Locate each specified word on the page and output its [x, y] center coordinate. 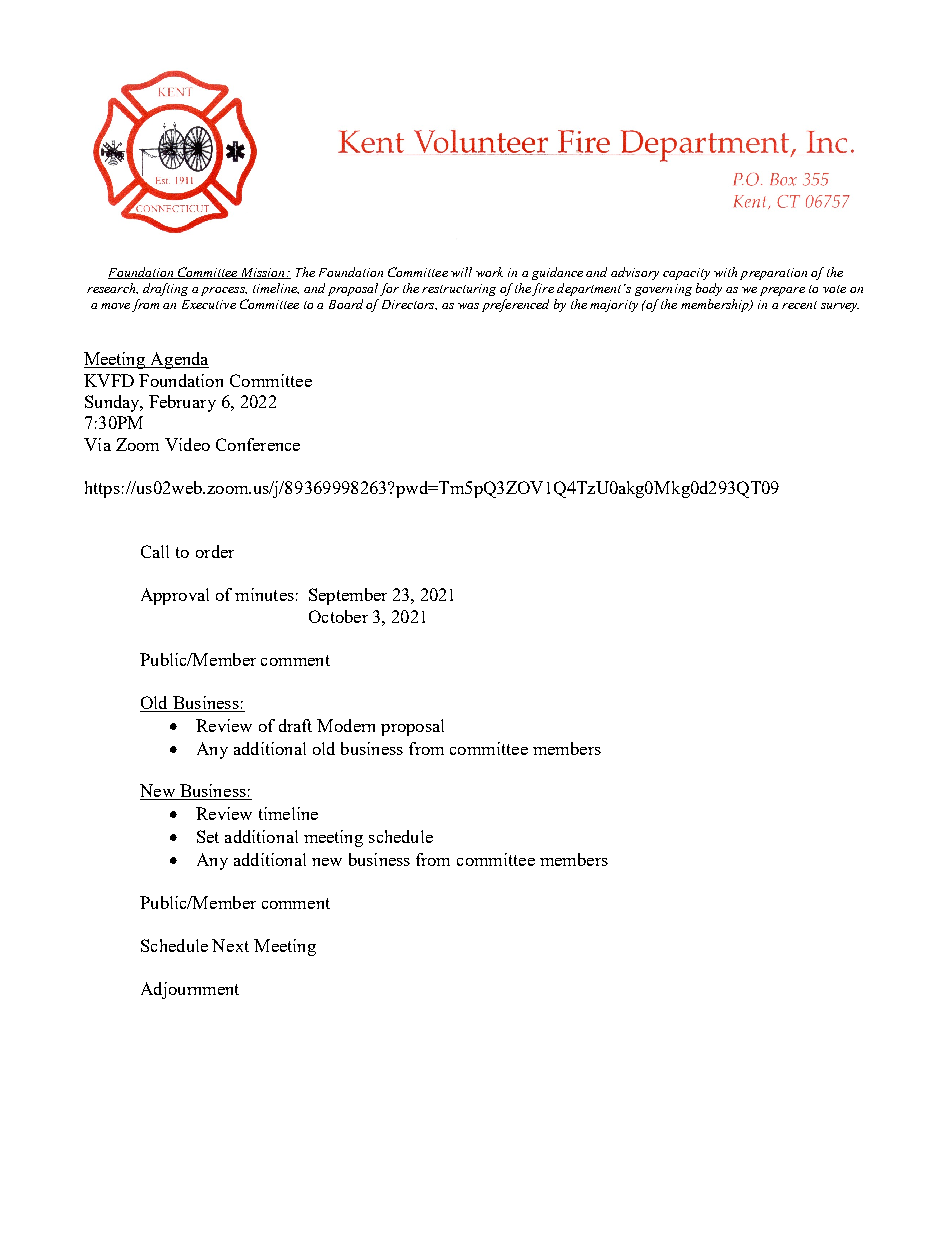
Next [230, 945]
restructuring [459, 290]
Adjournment [190, 990]
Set [208, 836]
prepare [782, 291]
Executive [209, 304]
